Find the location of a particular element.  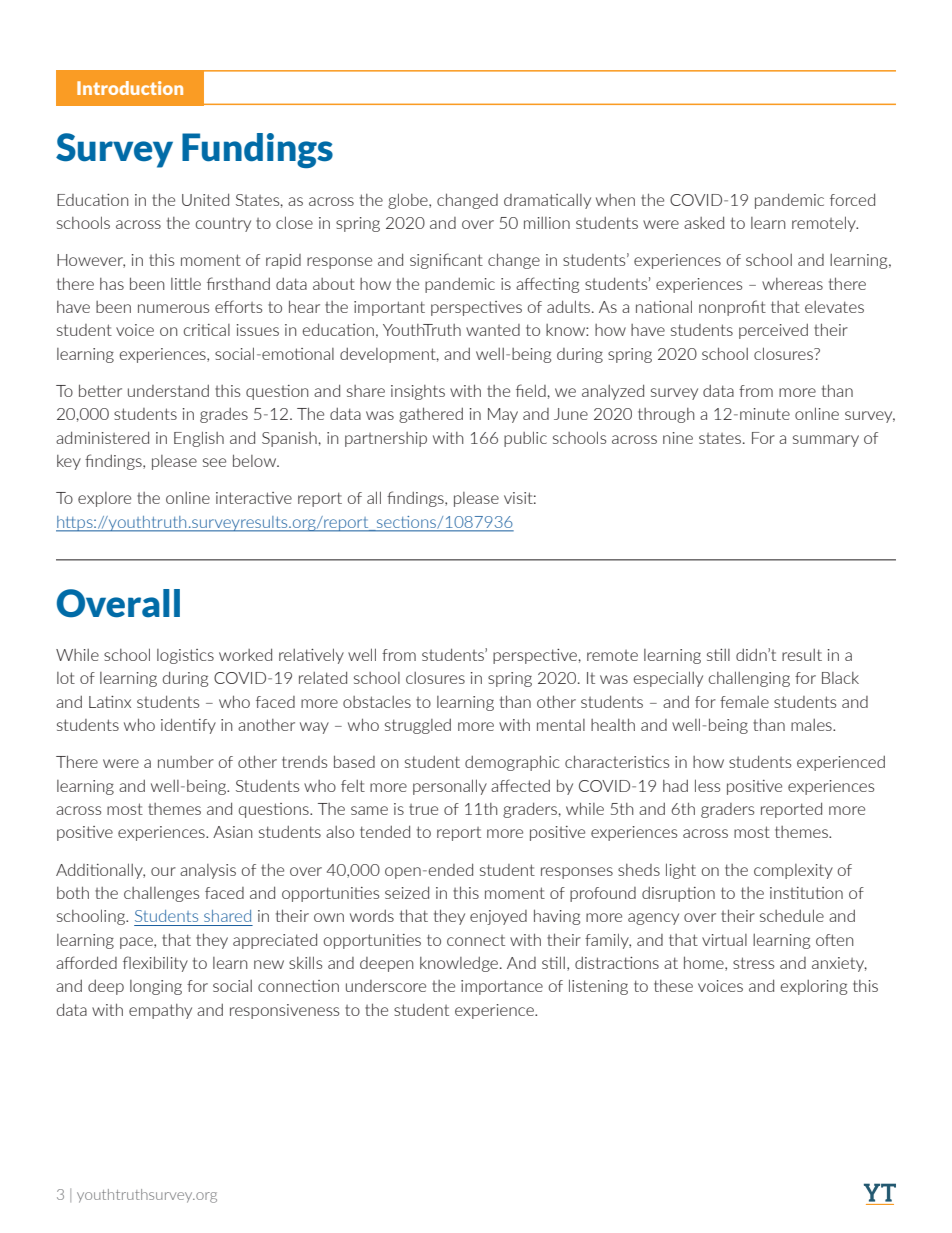

longing is located at coordinates (156, 987).
